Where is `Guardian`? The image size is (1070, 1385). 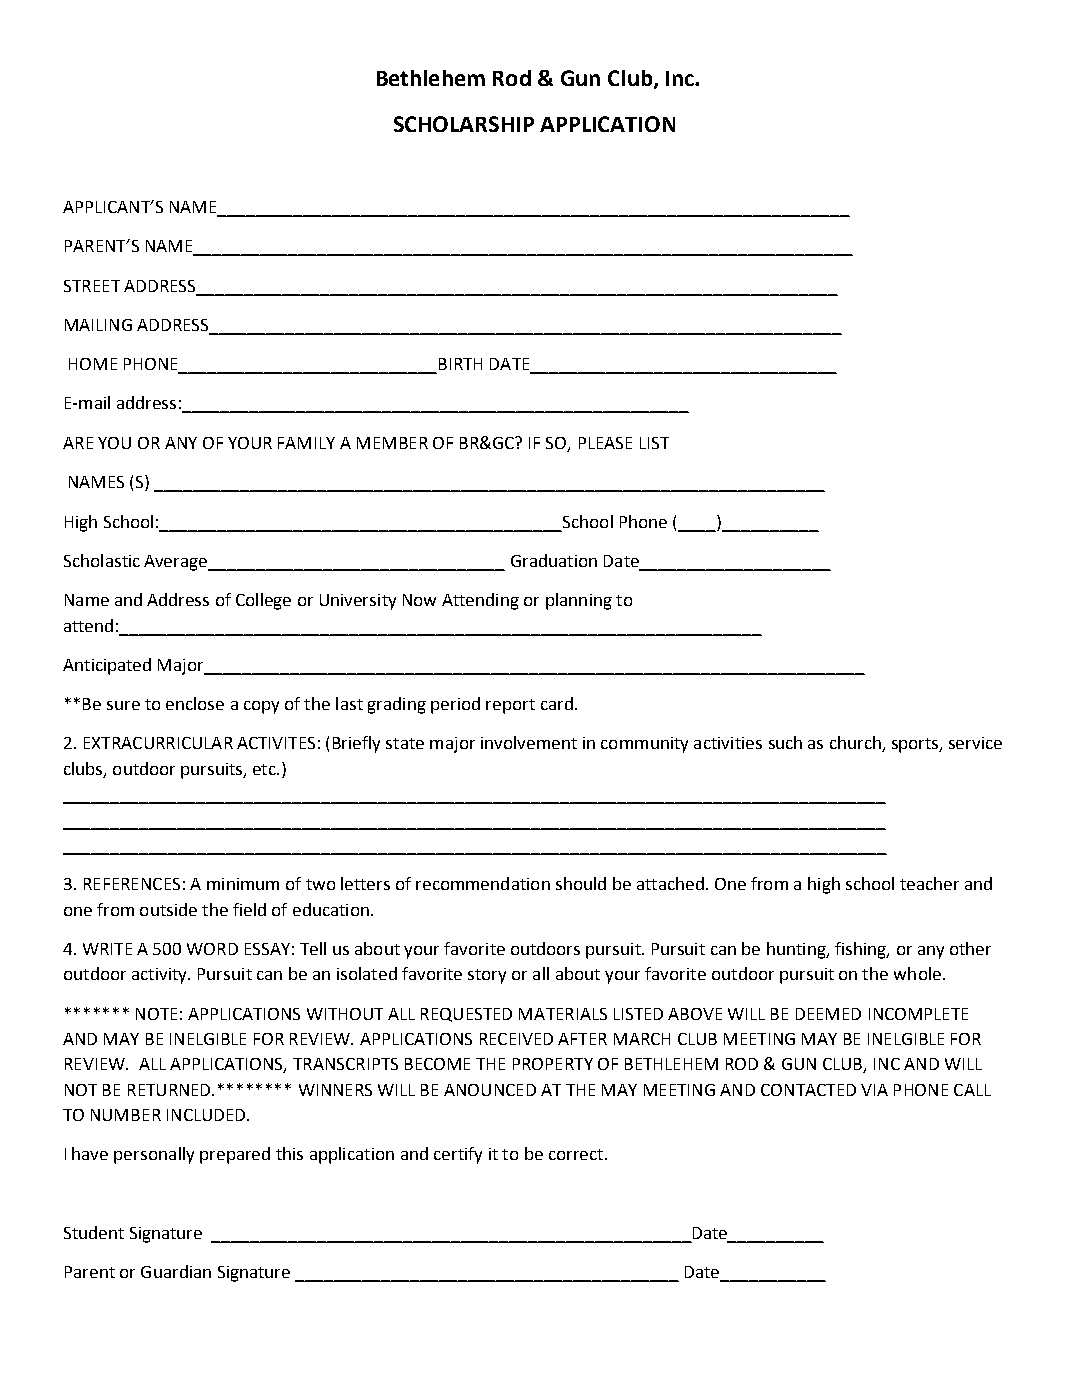 Guardian is located at coordinates (176, 1271).
